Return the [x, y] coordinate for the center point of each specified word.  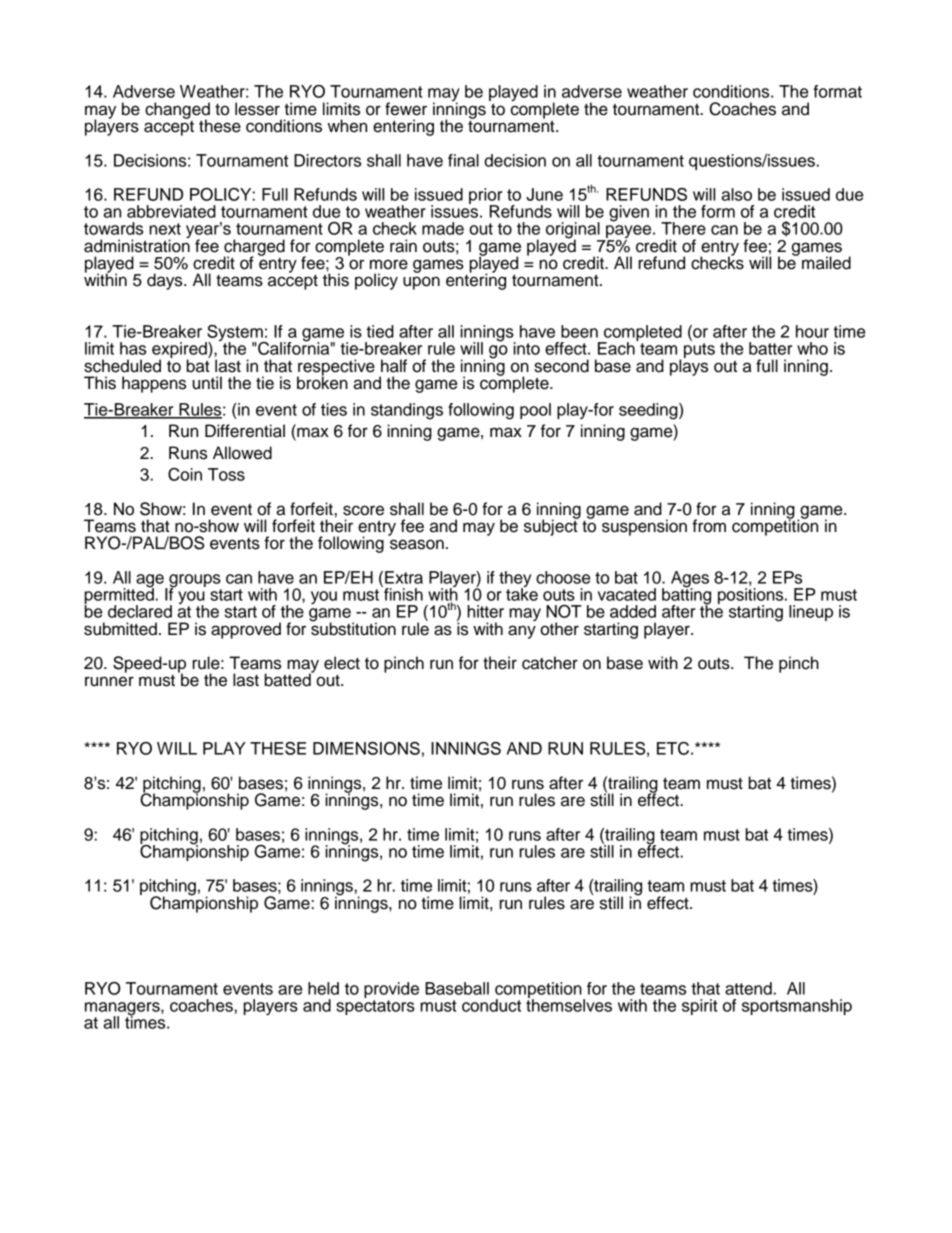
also [736, 194]
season [417, 544]
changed [177, 111]
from [709, 526]
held [323, 988]
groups [194, 582]
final [463, 160]
